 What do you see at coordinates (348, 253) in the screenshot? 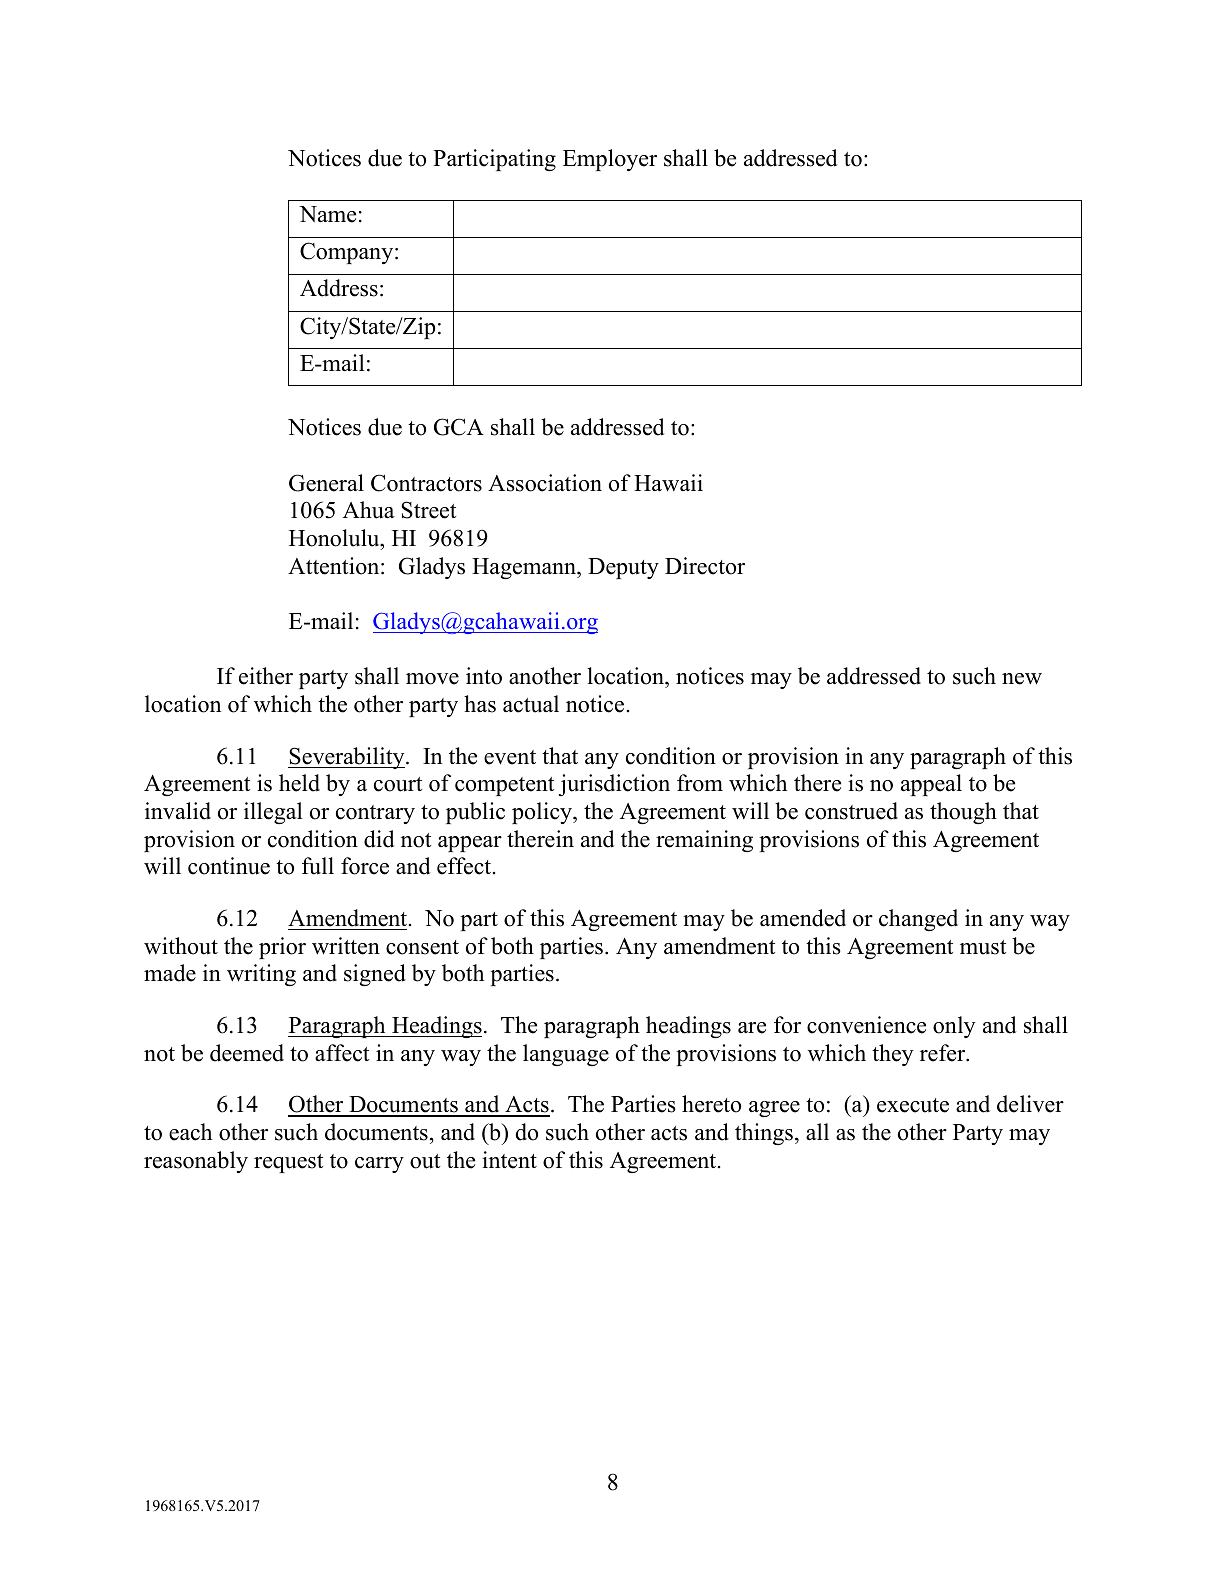
I see `Company` at bounding box center [348, 253].
